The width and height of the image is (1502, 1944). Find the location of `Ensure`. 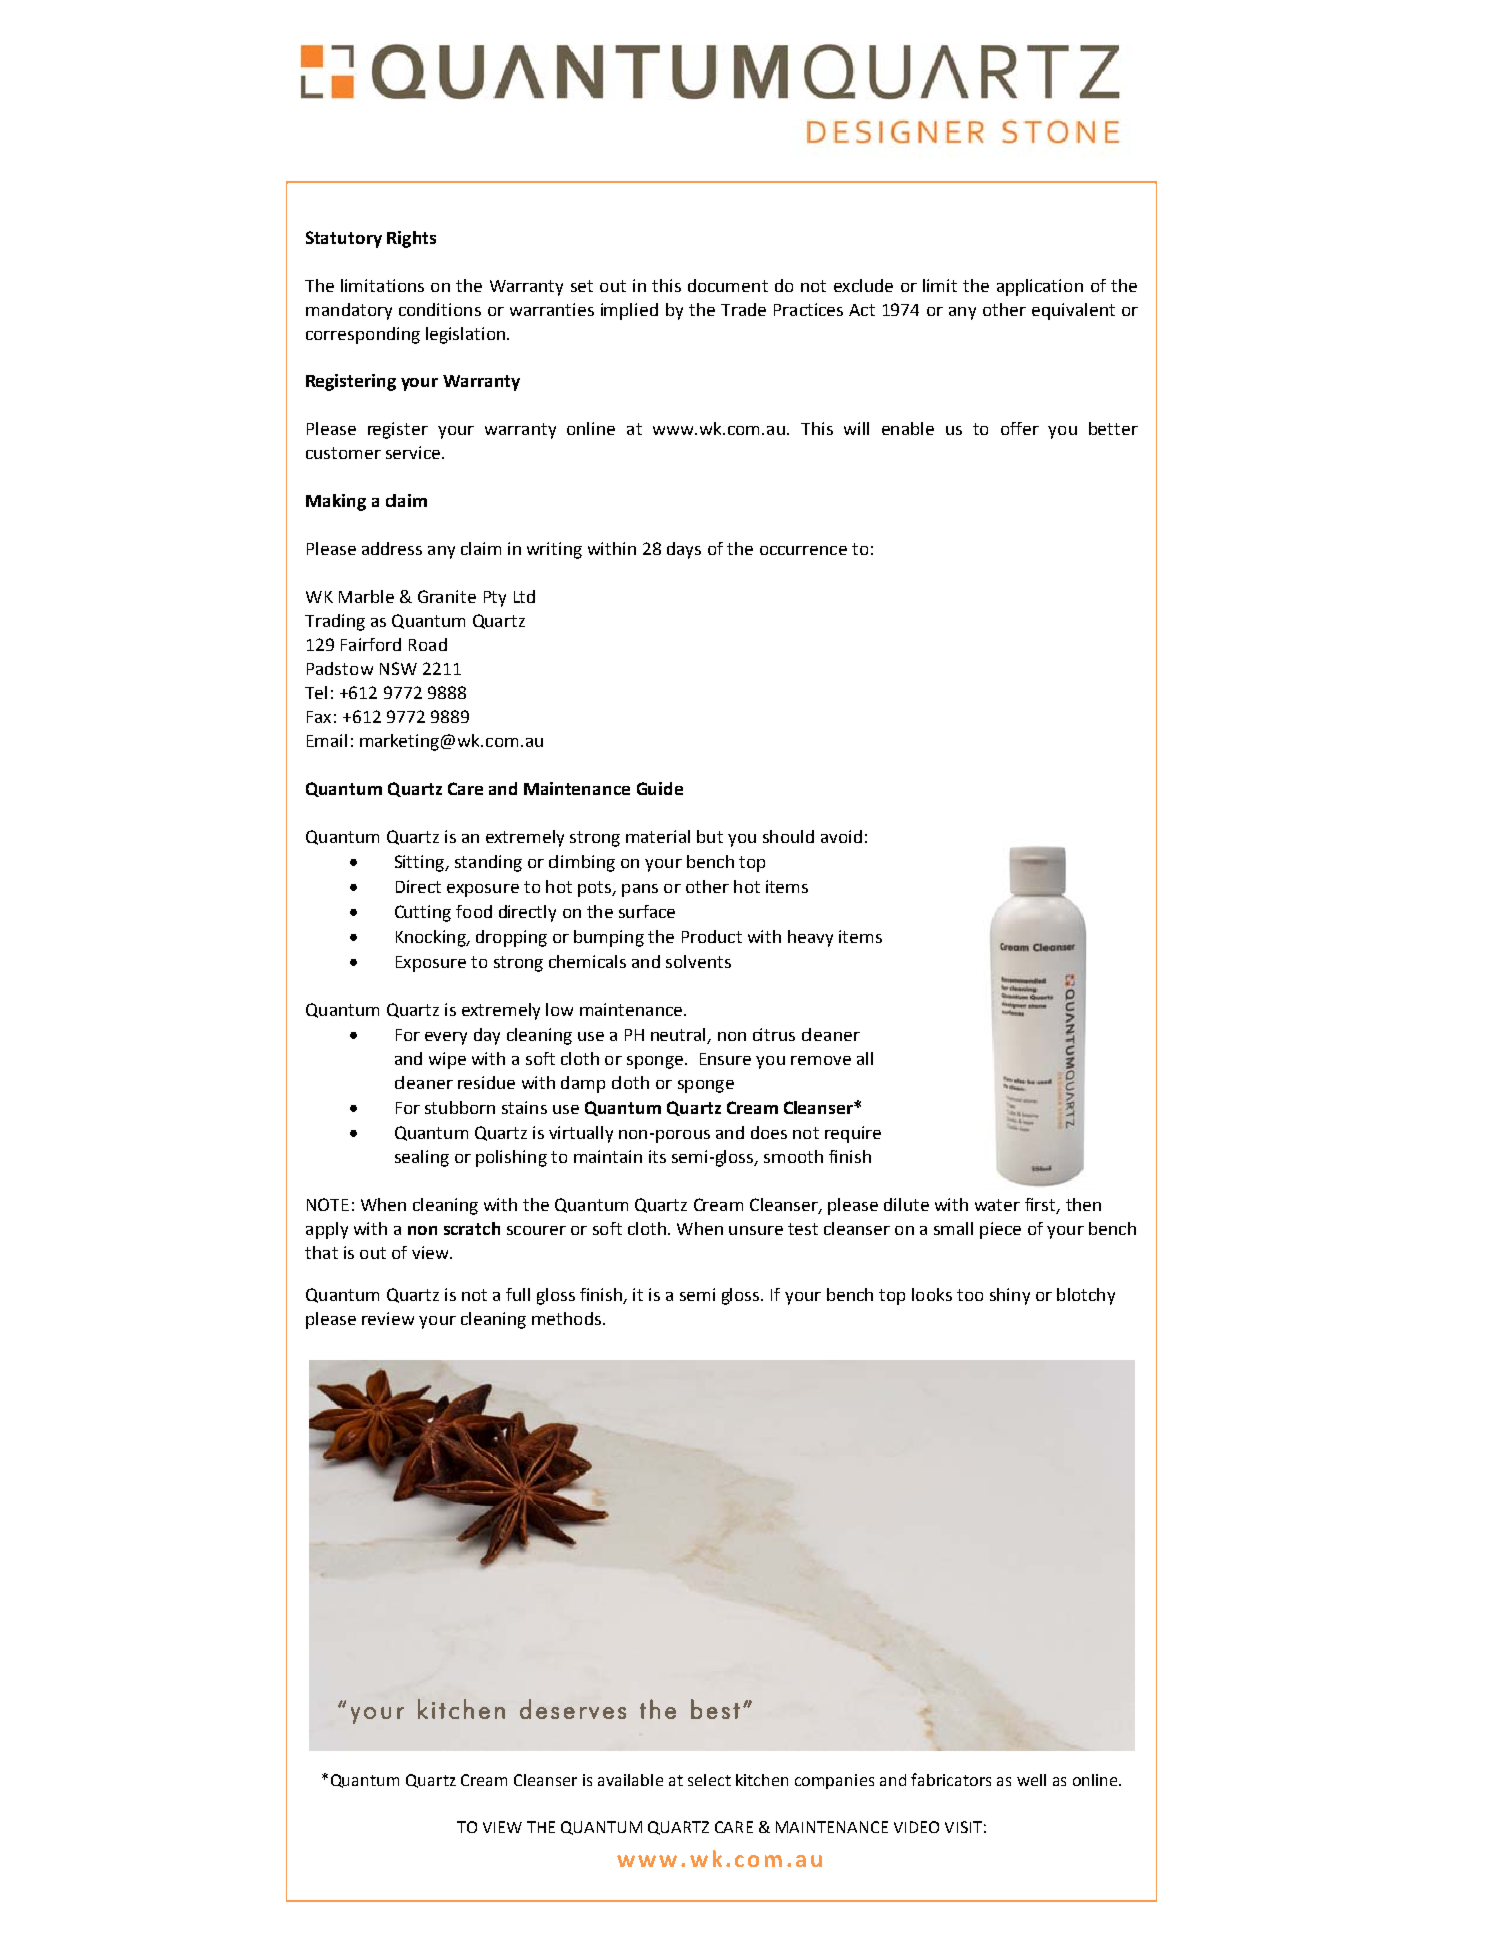

Ensure is located at coordinates (725, 1059).
